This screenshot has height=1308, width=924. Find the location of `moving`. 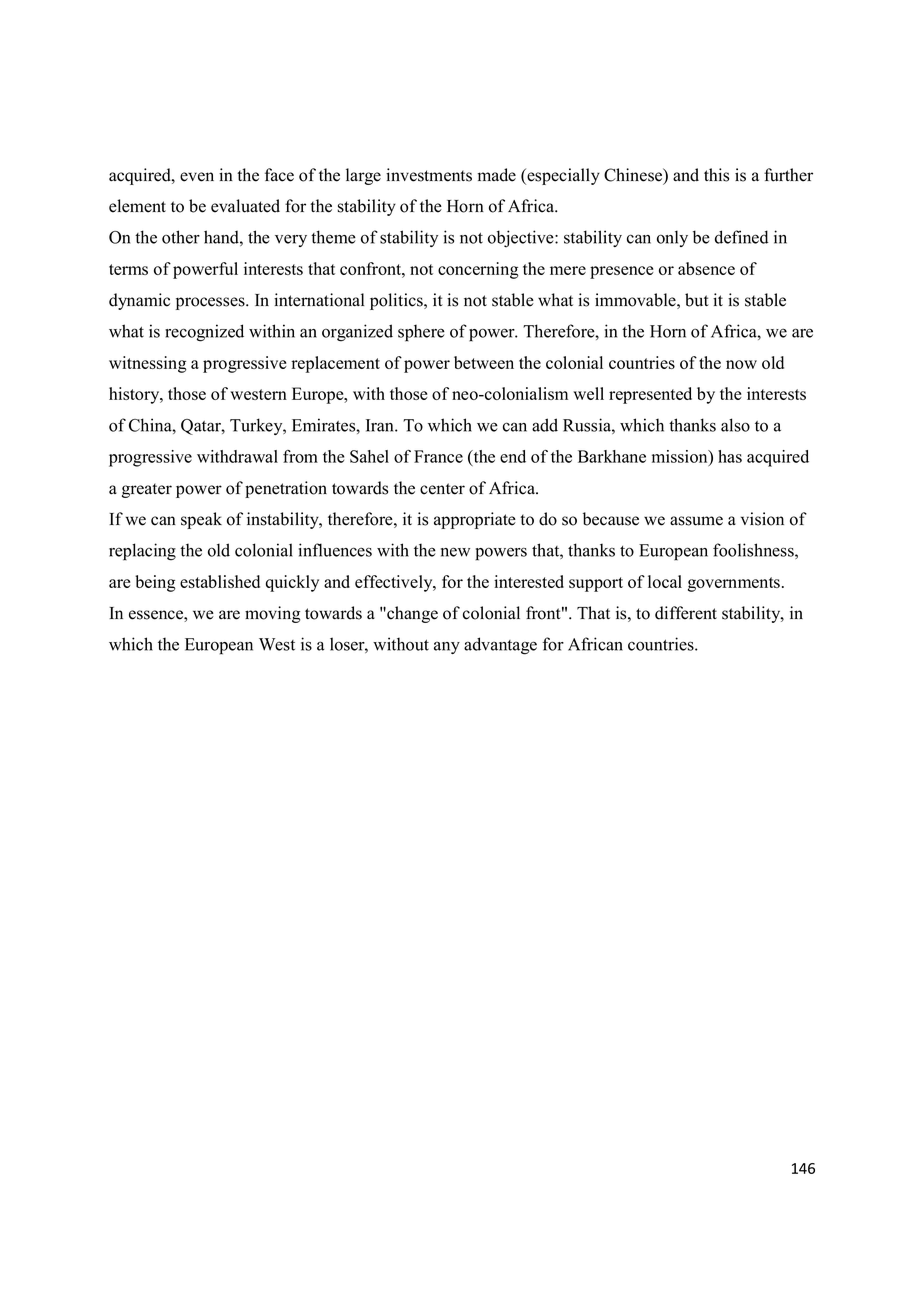

moving is located at coordinates (272, 614).
